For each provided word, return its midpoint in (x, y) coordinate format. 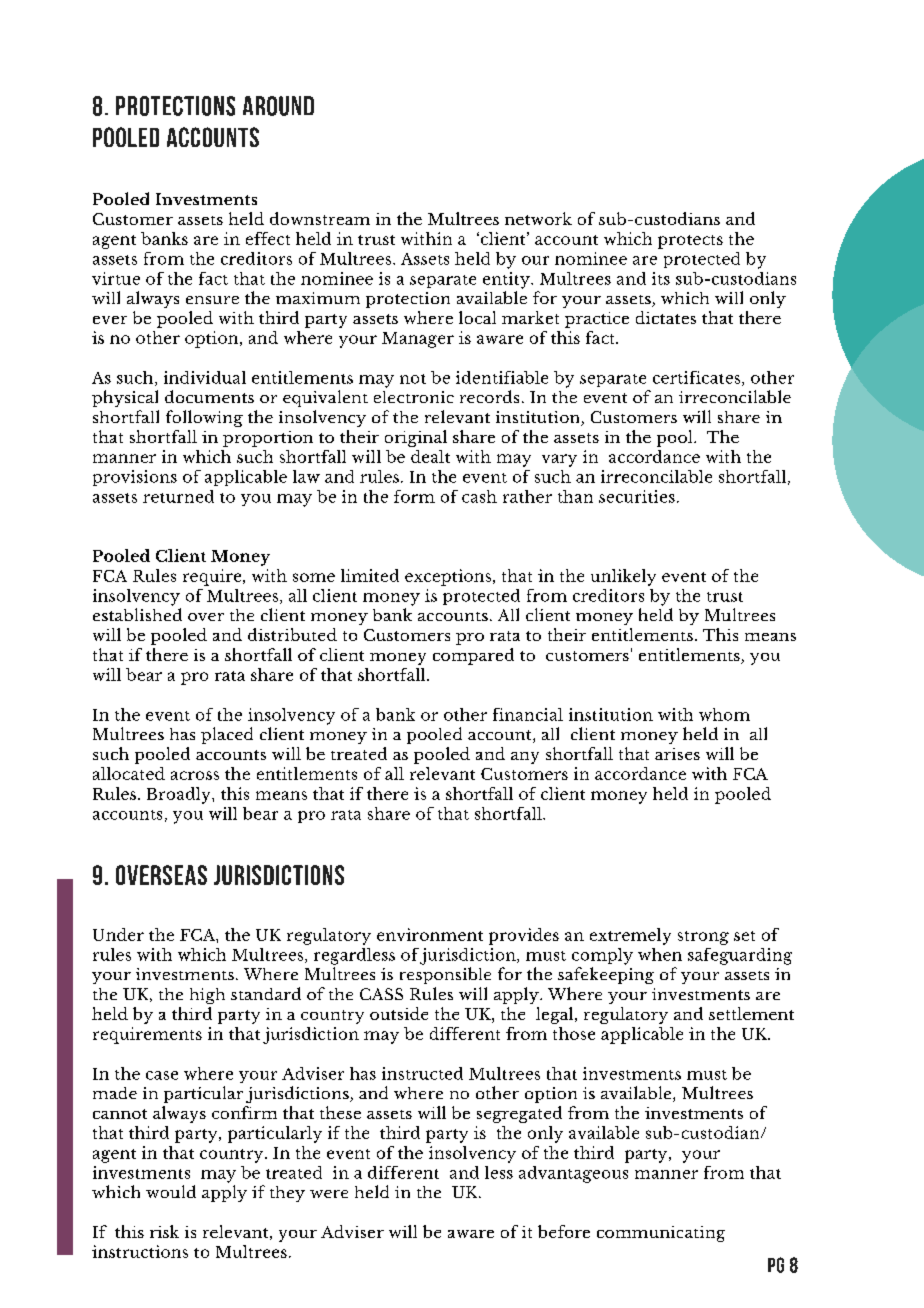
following (204, 418)
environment (430, 934)
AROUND (278, 106)
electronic (414, 397)
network (538, 218)
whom (724, 714)
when (660, 954)
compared (473, 656)
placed (227, 735)
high (207, 996)
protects (690, 242)
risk (164, 1231)
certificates (698, 378)
